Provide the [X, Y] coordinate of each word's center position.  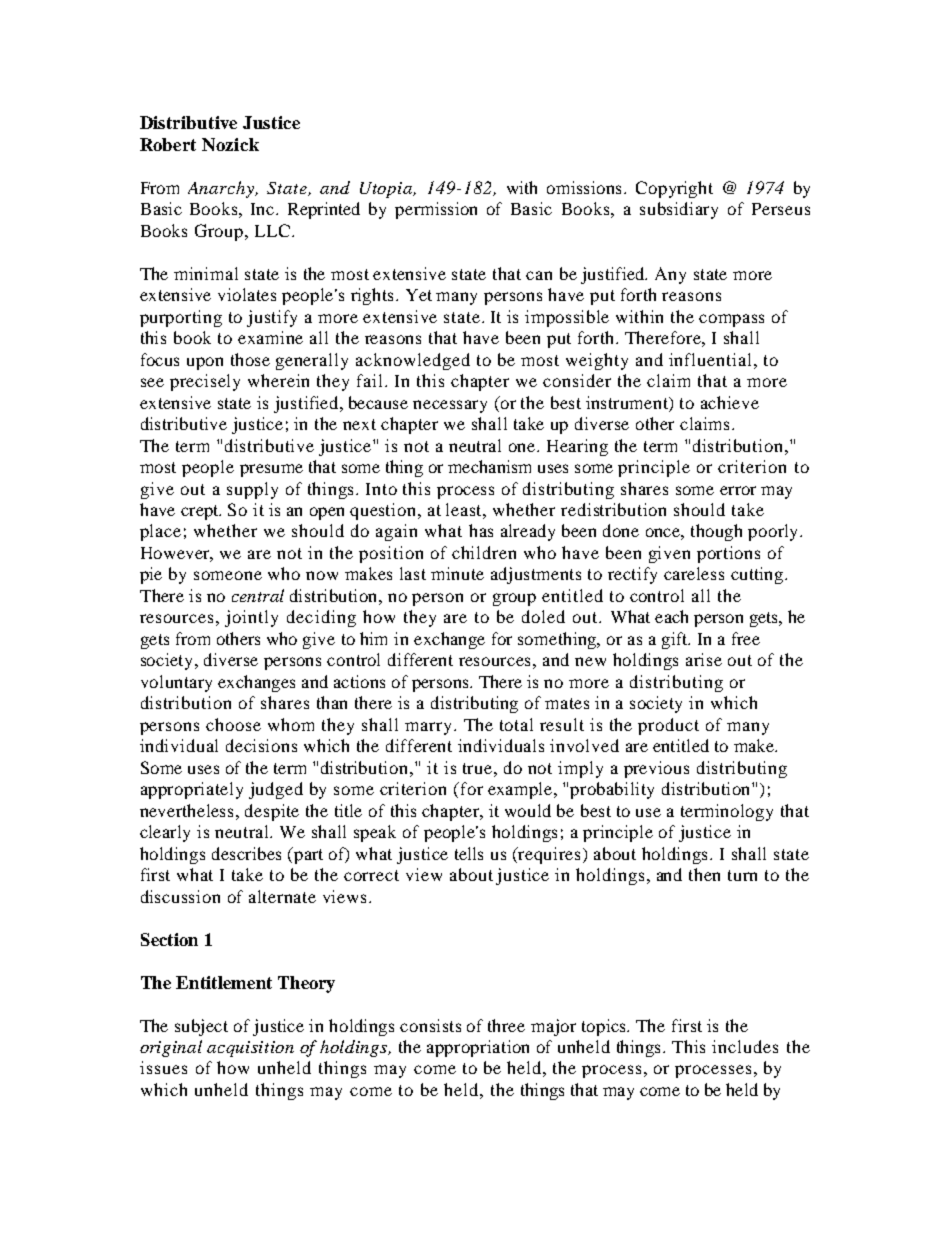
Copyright [674, 189]
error [738, 490]
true [479, 768]
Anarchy [222, 189]
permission [436, 210]
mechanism [489, 466]
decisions [261, 745]
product [668, 726]
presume [271, 470]
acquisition [250, 1049]
